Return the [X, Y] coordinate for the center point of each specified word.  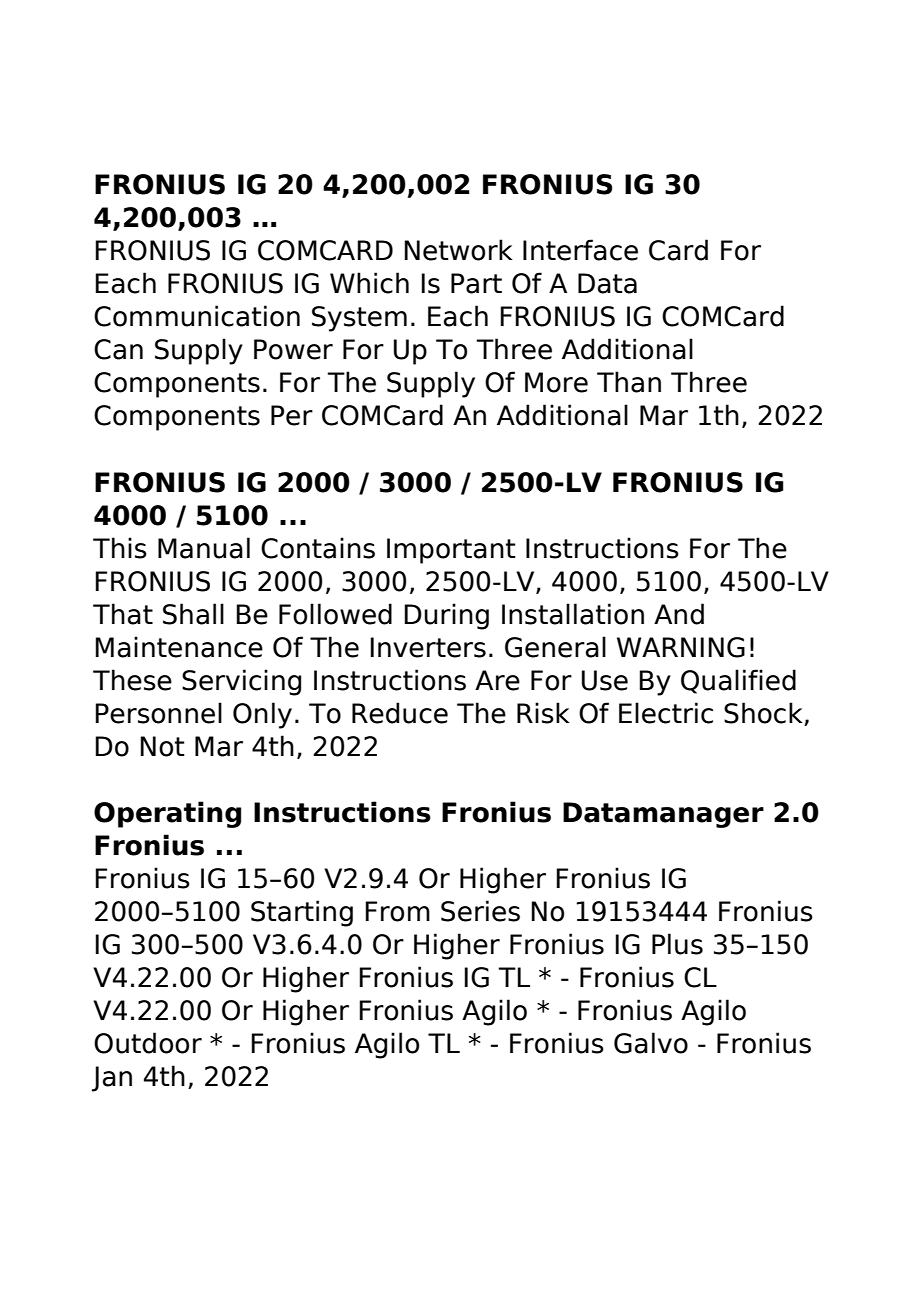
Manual [204, 548]
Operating [167, 814]
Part [476, 283]
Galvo [651, 1043]
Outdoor [148, 1043]
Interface [580, 250]
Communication [197, 316]
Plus [677, 944]
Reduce [400, 713]
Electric [666, 713]
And [679, 614]
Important [451, 551]
